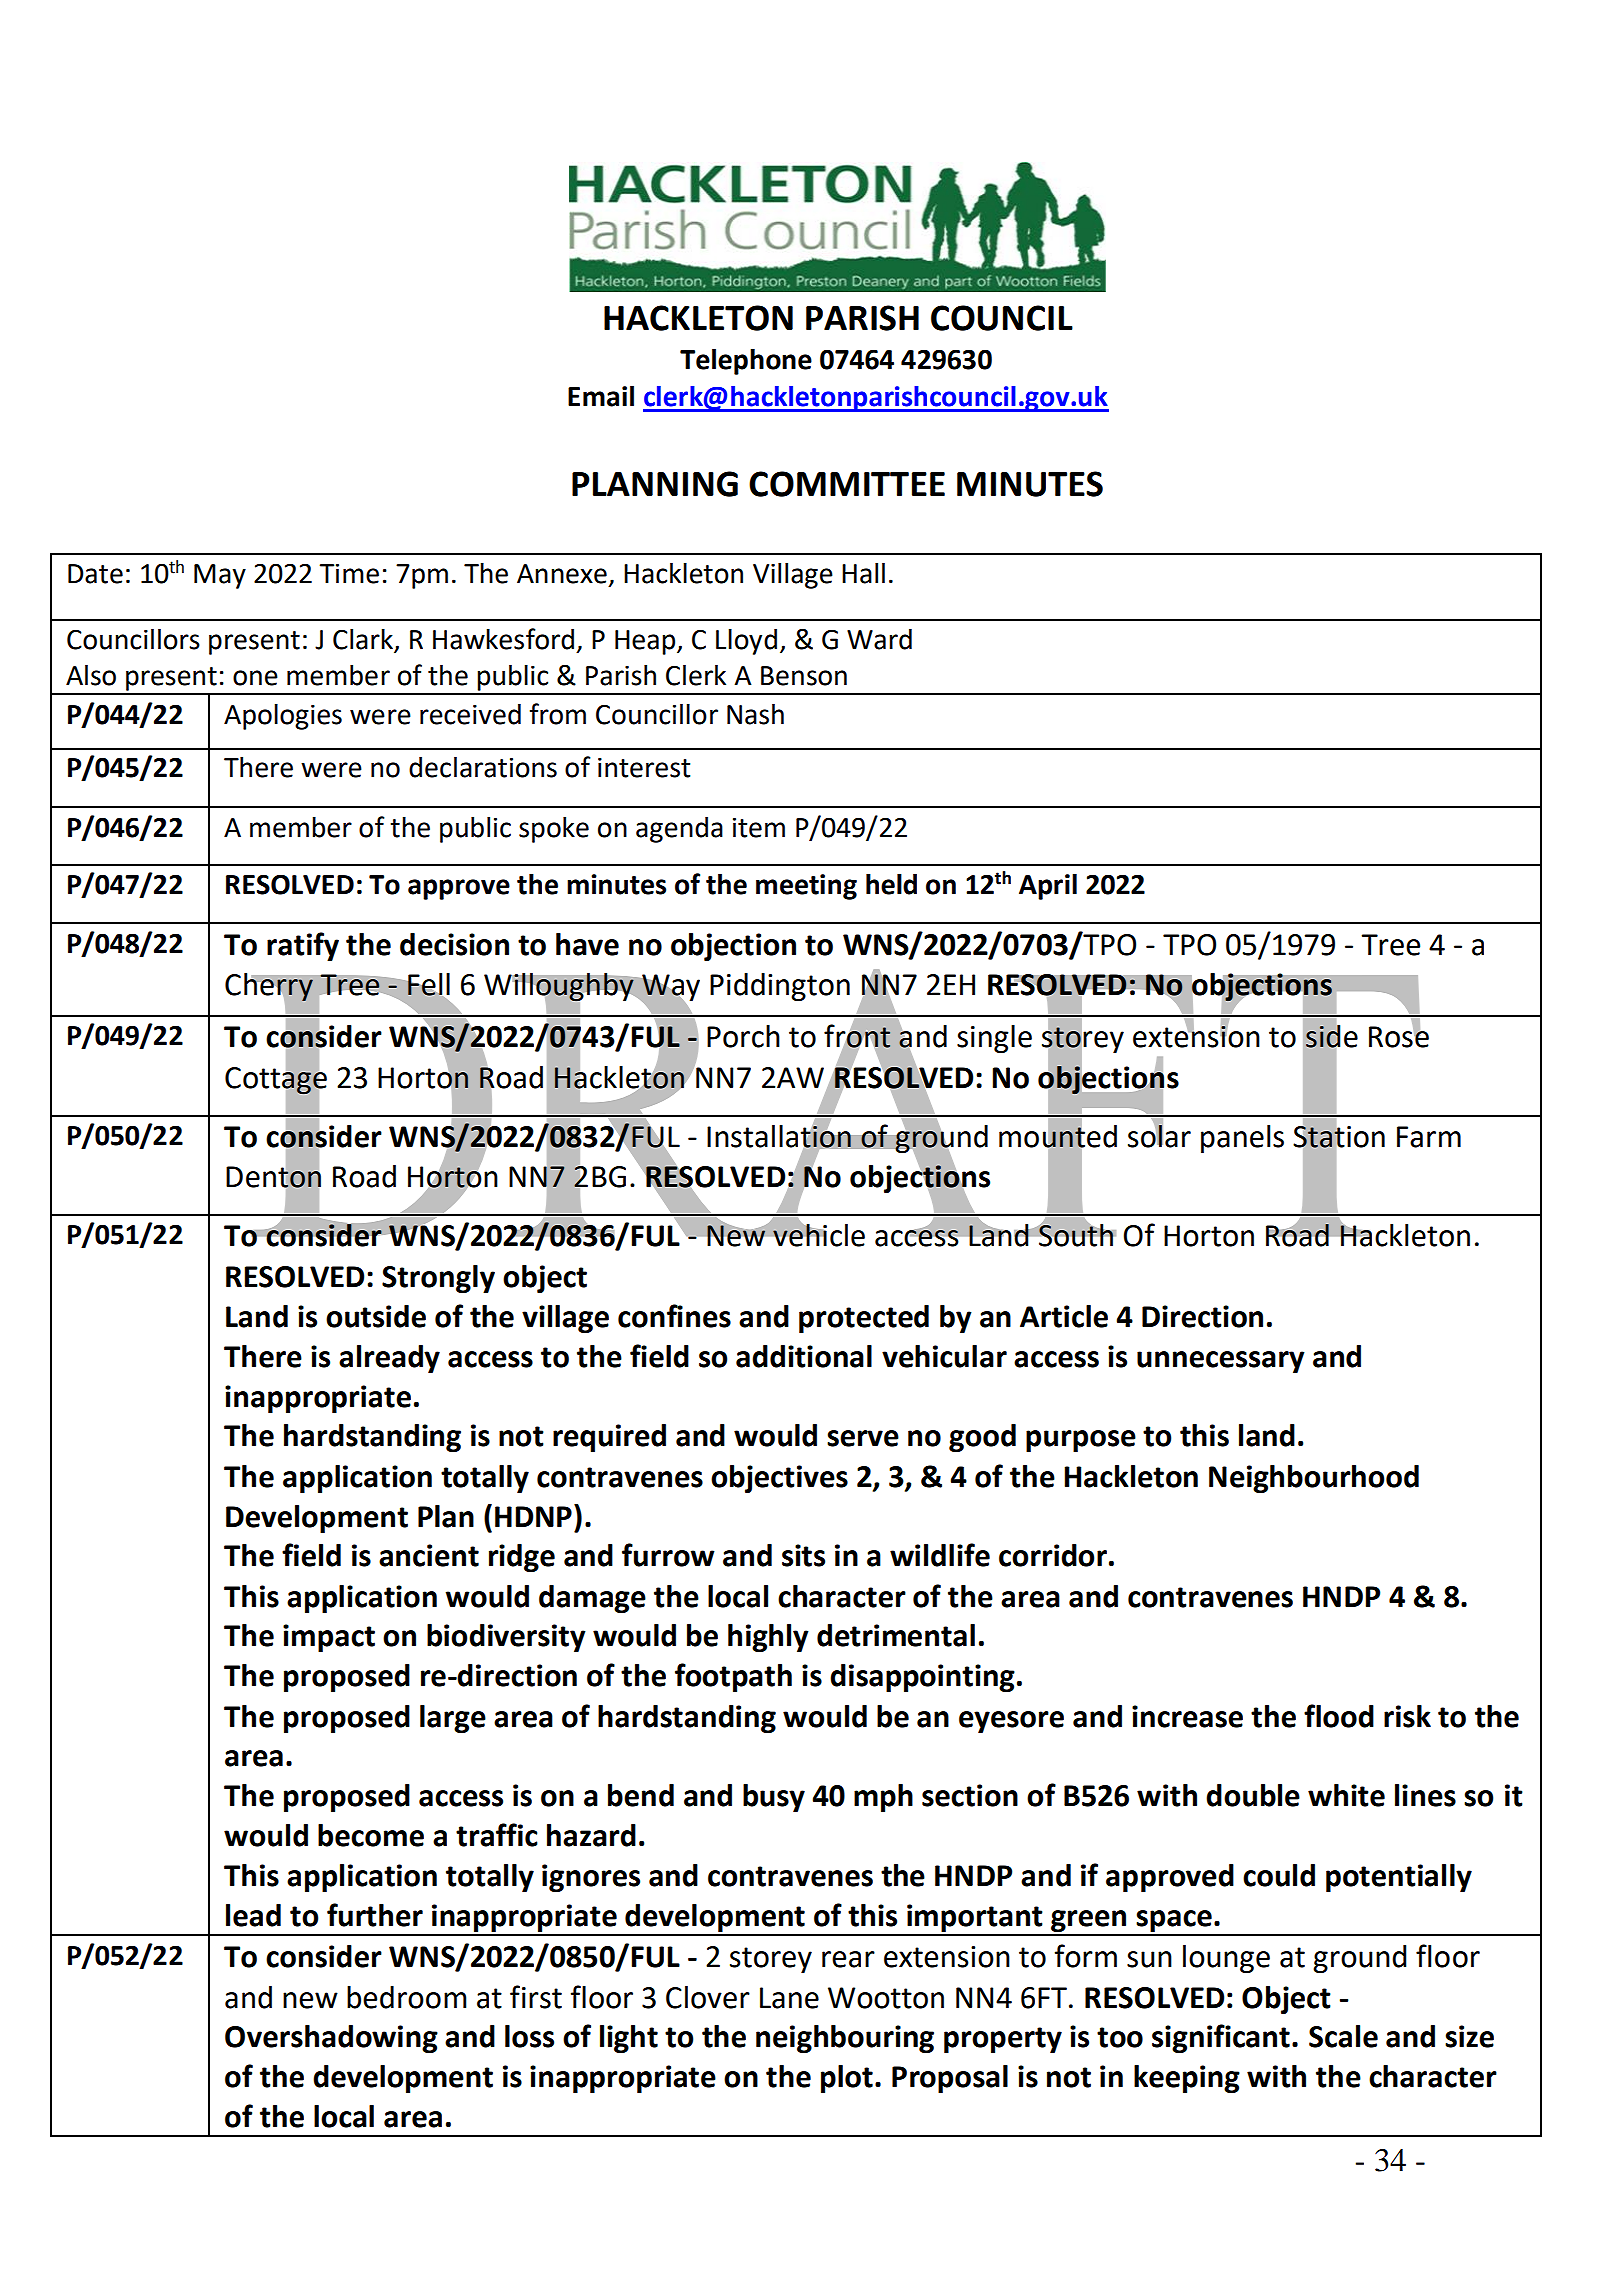 The height and width of the document is (2296, 1623). I want to click on ancient, so click(429, 1555).
